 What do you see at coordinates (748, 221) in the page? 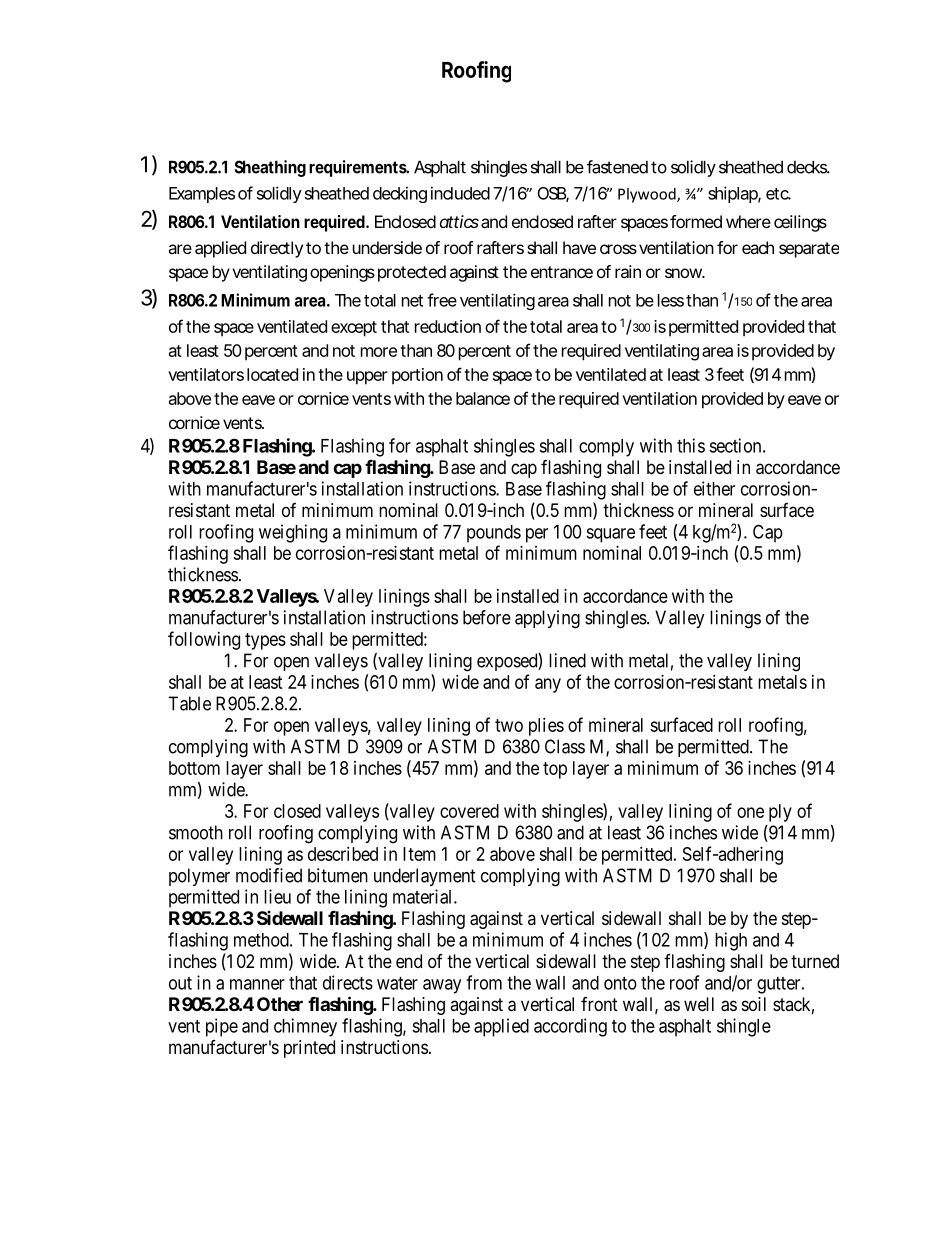
I see `where` at bounding box center [748, 221].
